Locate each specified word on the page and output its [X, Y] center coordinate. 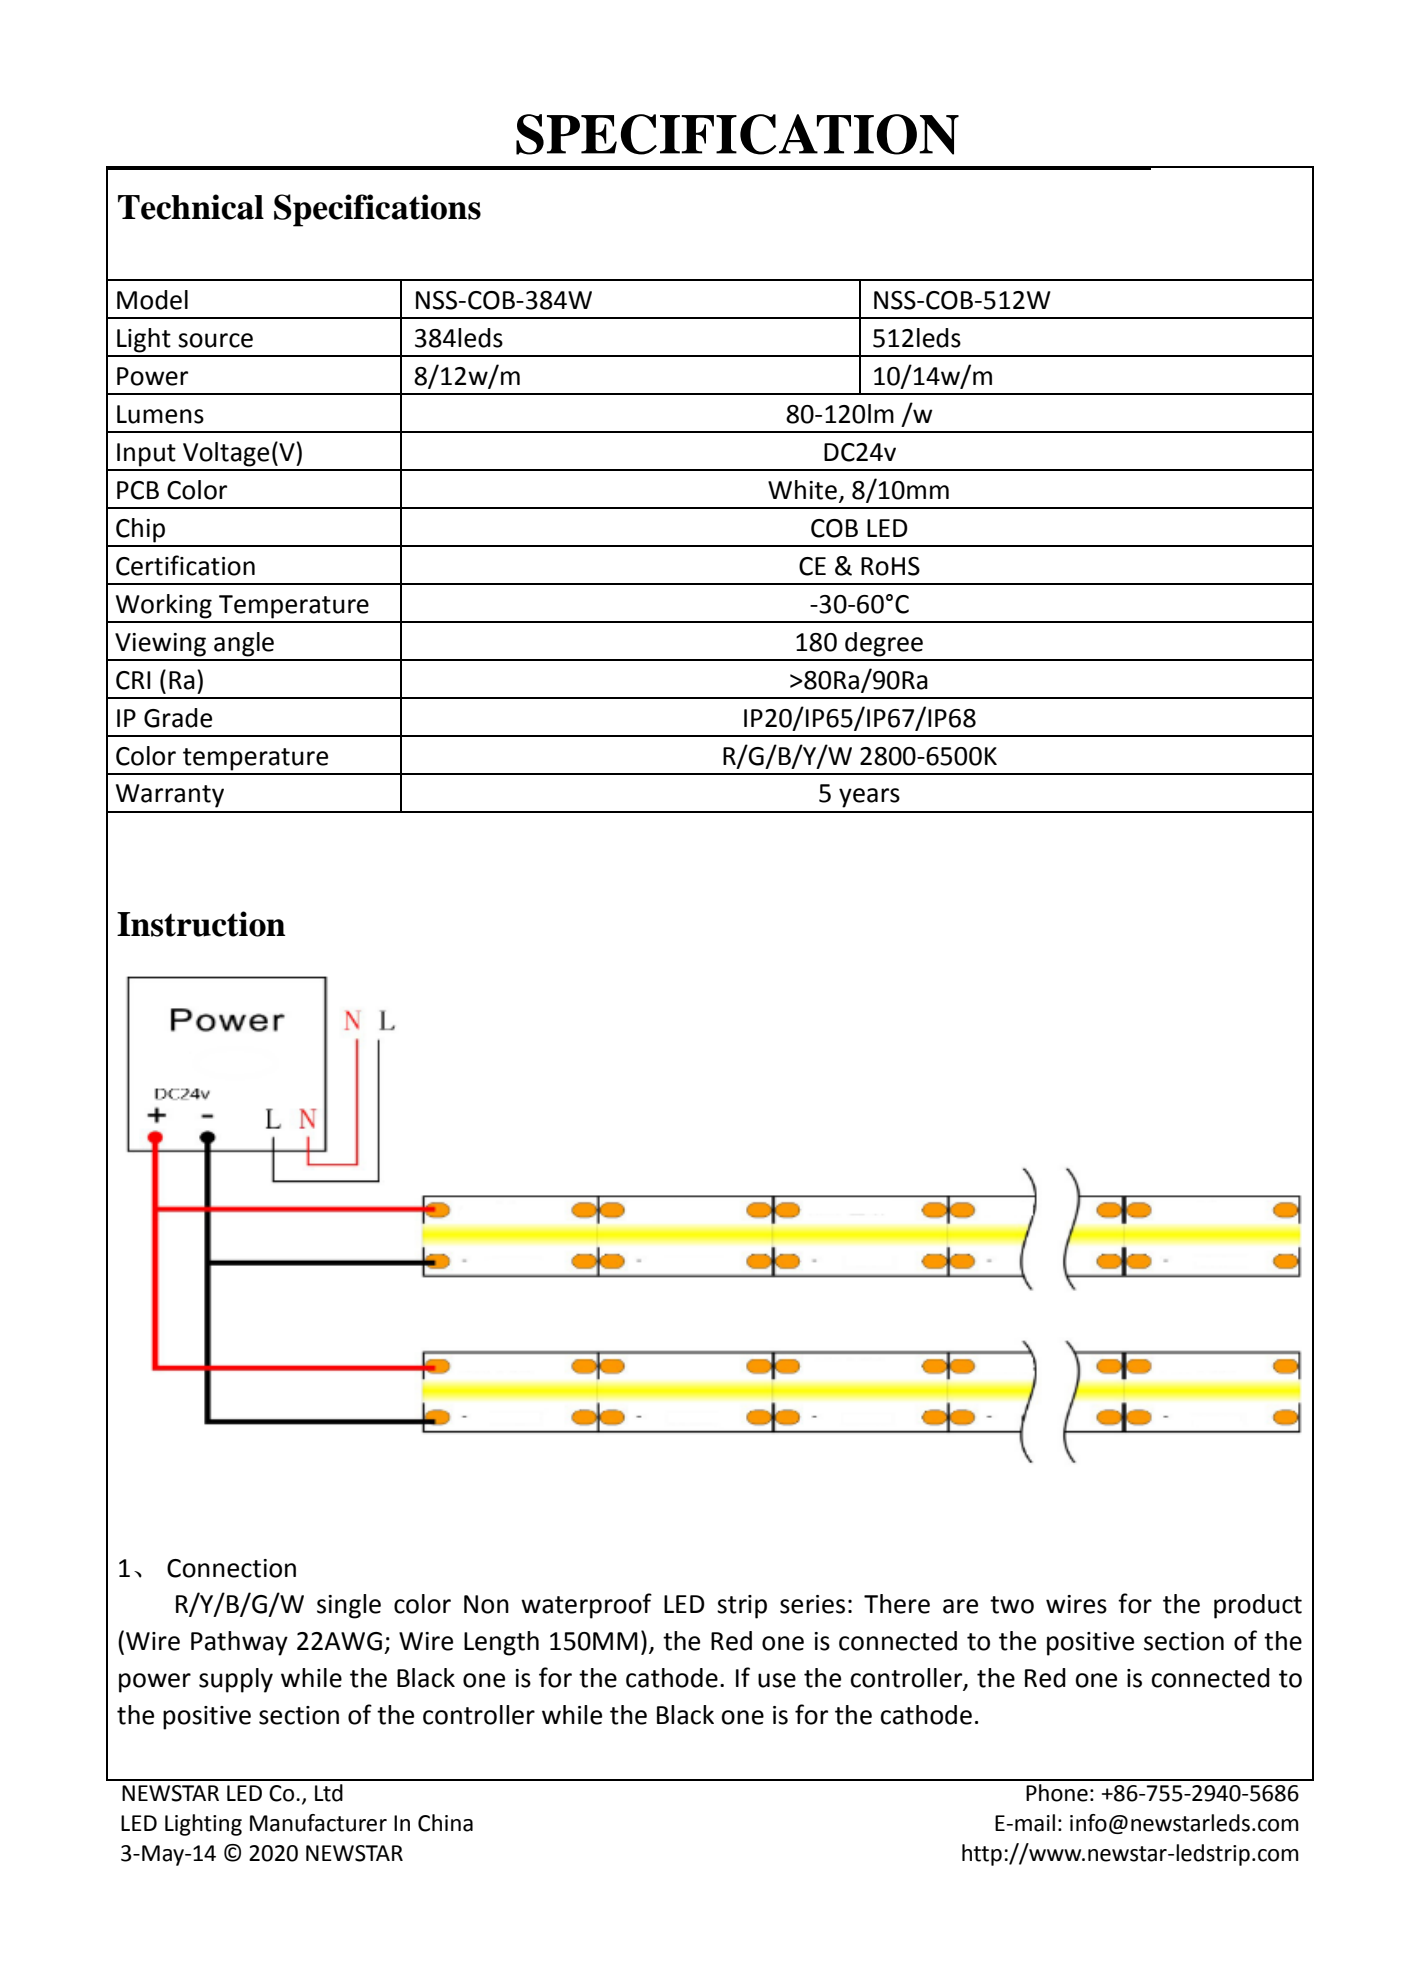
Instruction [201, 924]
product [1258, 1606]
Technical [191, 207]
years [869, 798]
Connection [231, 1568]
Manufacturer [318, 1823]
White [802, 490]
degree [884, 644]
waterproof [586, 1606]
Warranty [170, 796]
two [1012, 1605]
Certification [185, 565]
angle [244, 644]
